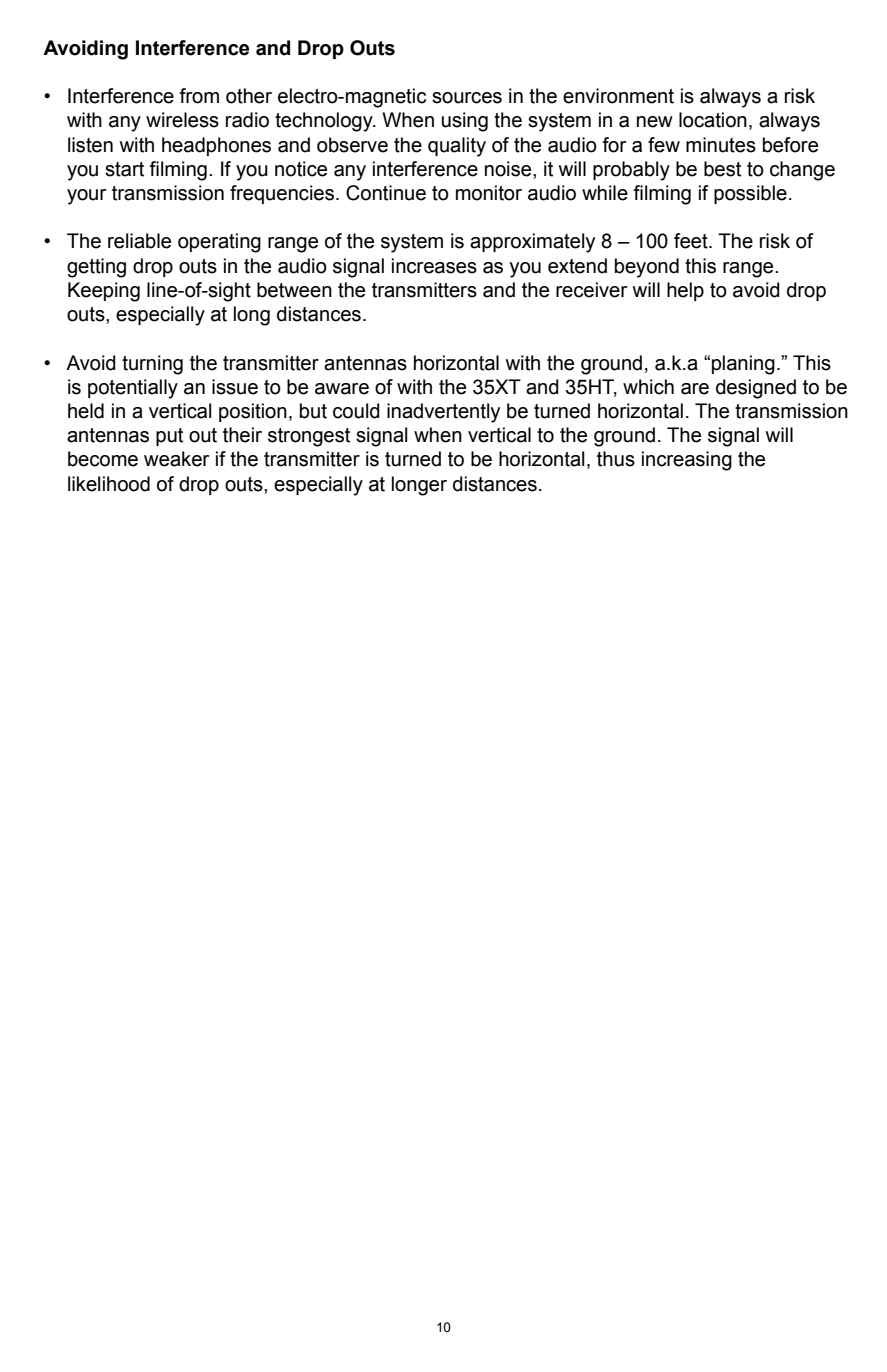  What do you see at coordinates (434, 266) in the screenshot?
I see `increases` at bounding box center [434, 266].
